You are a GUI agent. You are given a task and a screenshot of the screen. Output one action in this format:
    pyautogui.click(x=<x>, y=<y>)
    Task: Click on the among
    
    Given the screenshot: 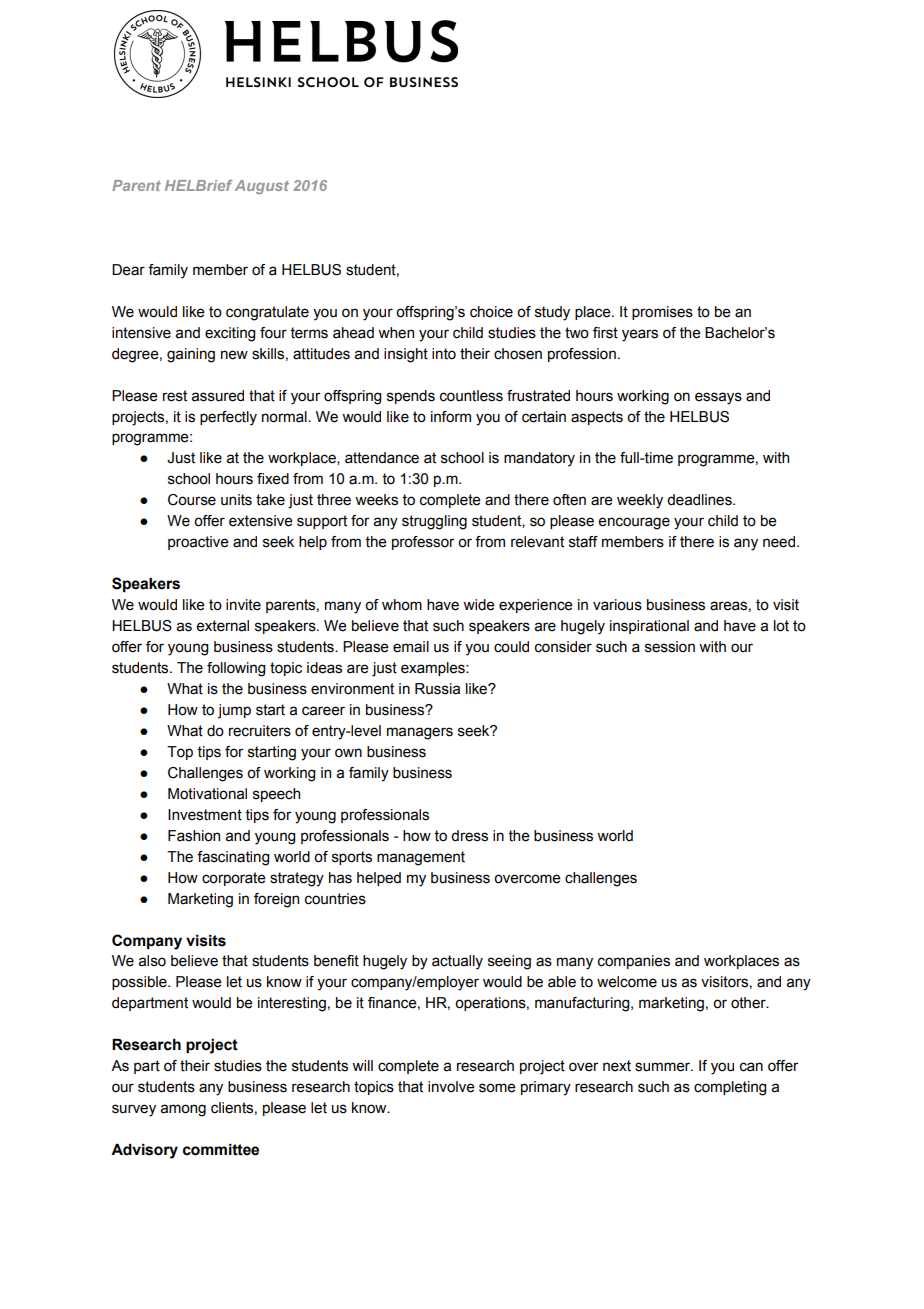 What is the action you would take?
    pyautogui.click(x=183, y=1110)
